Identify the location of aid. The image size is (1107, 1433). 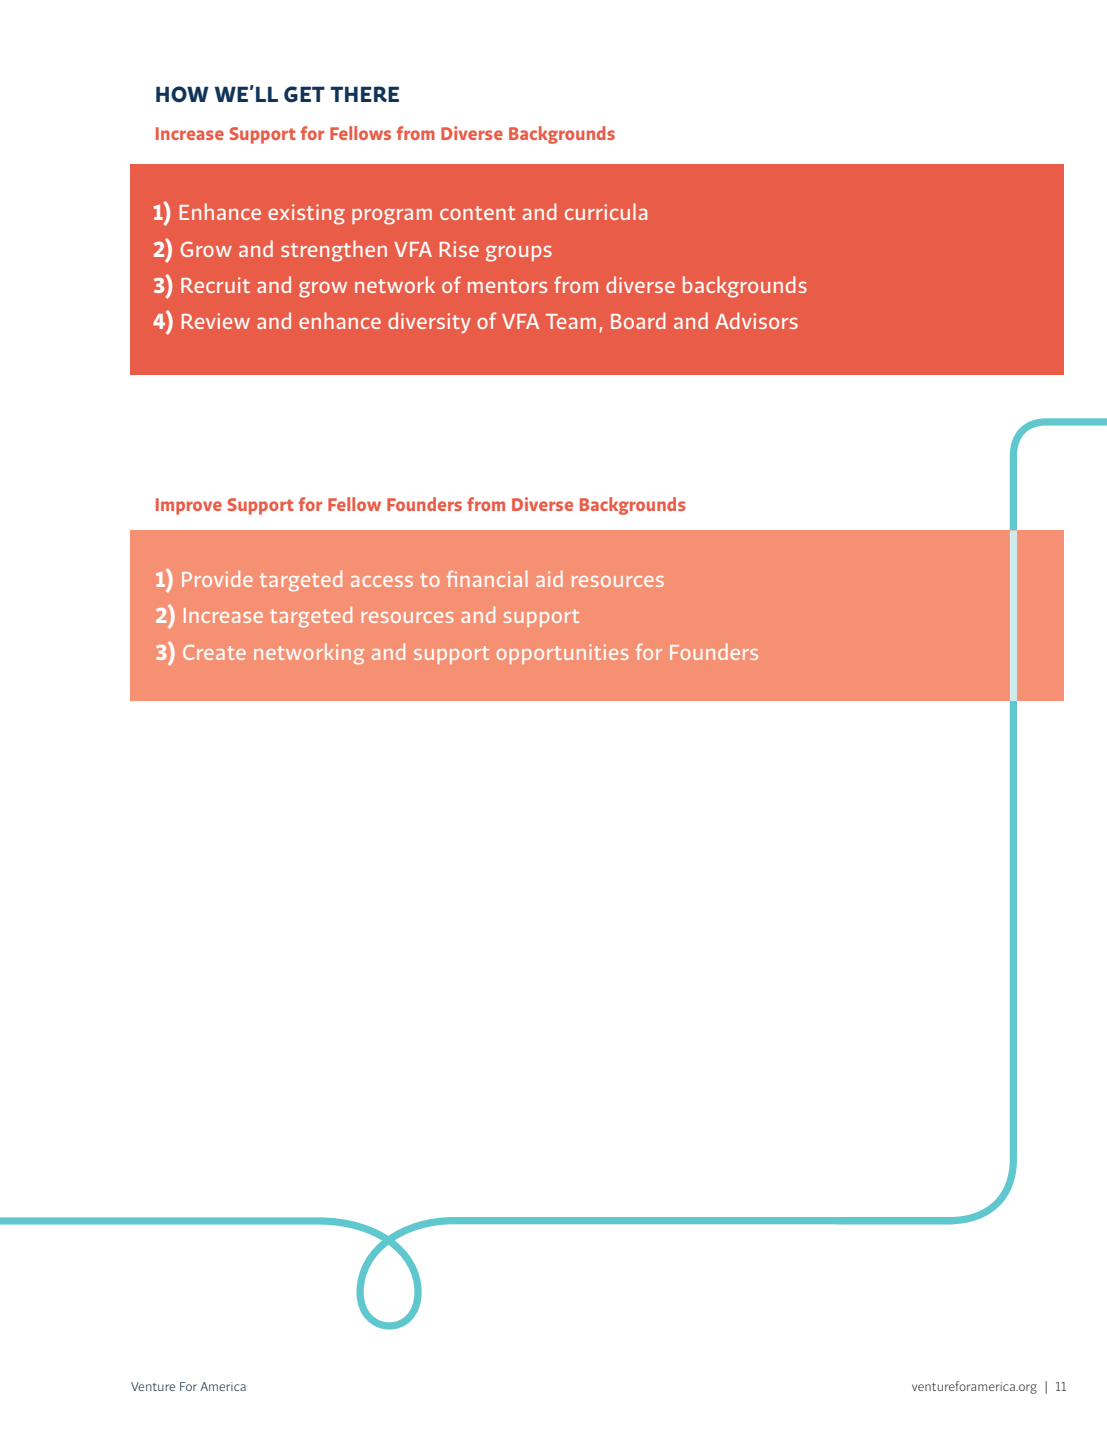
(549, 578).
